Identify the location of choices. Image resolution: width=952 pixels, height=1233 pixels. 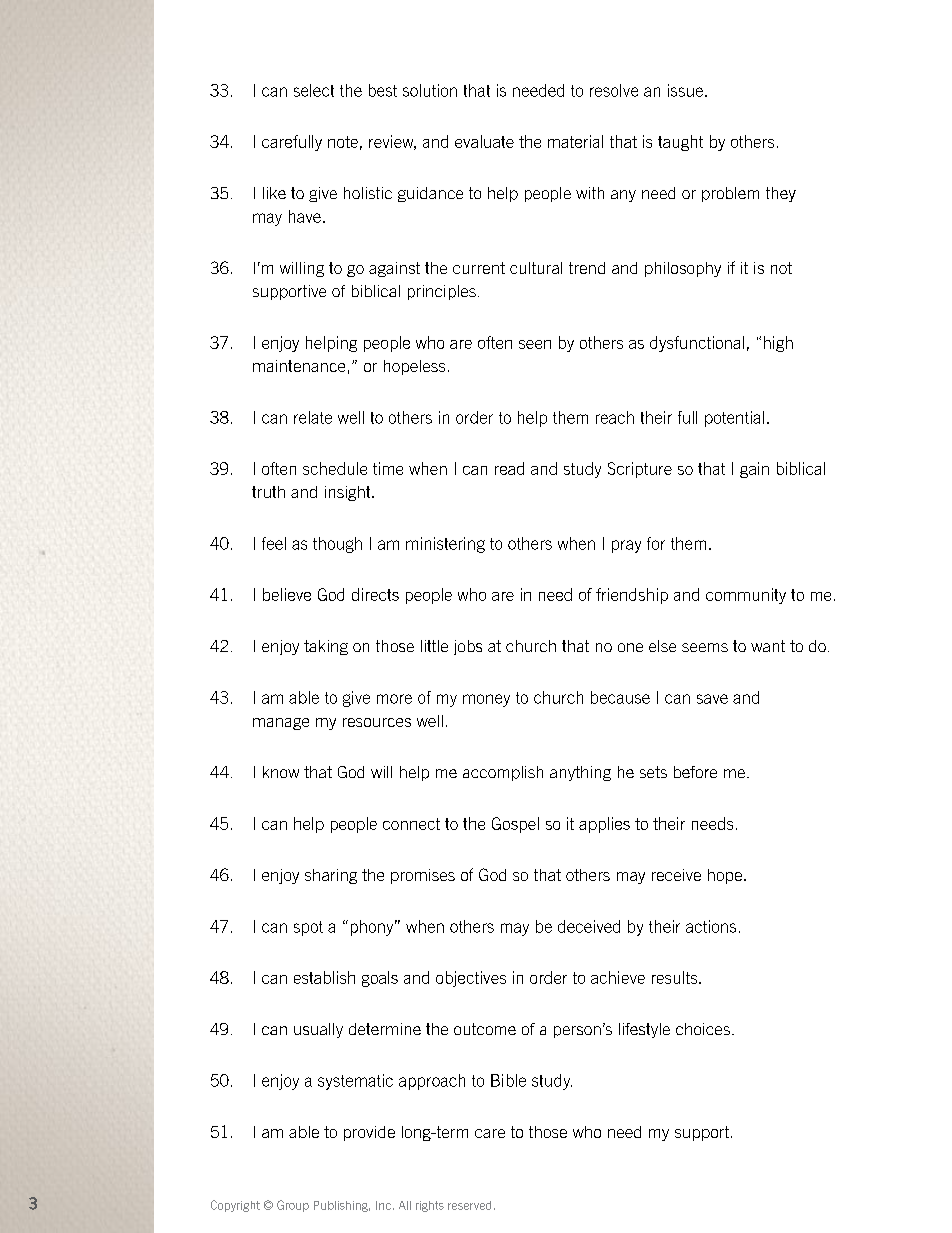
(703, 1029).
